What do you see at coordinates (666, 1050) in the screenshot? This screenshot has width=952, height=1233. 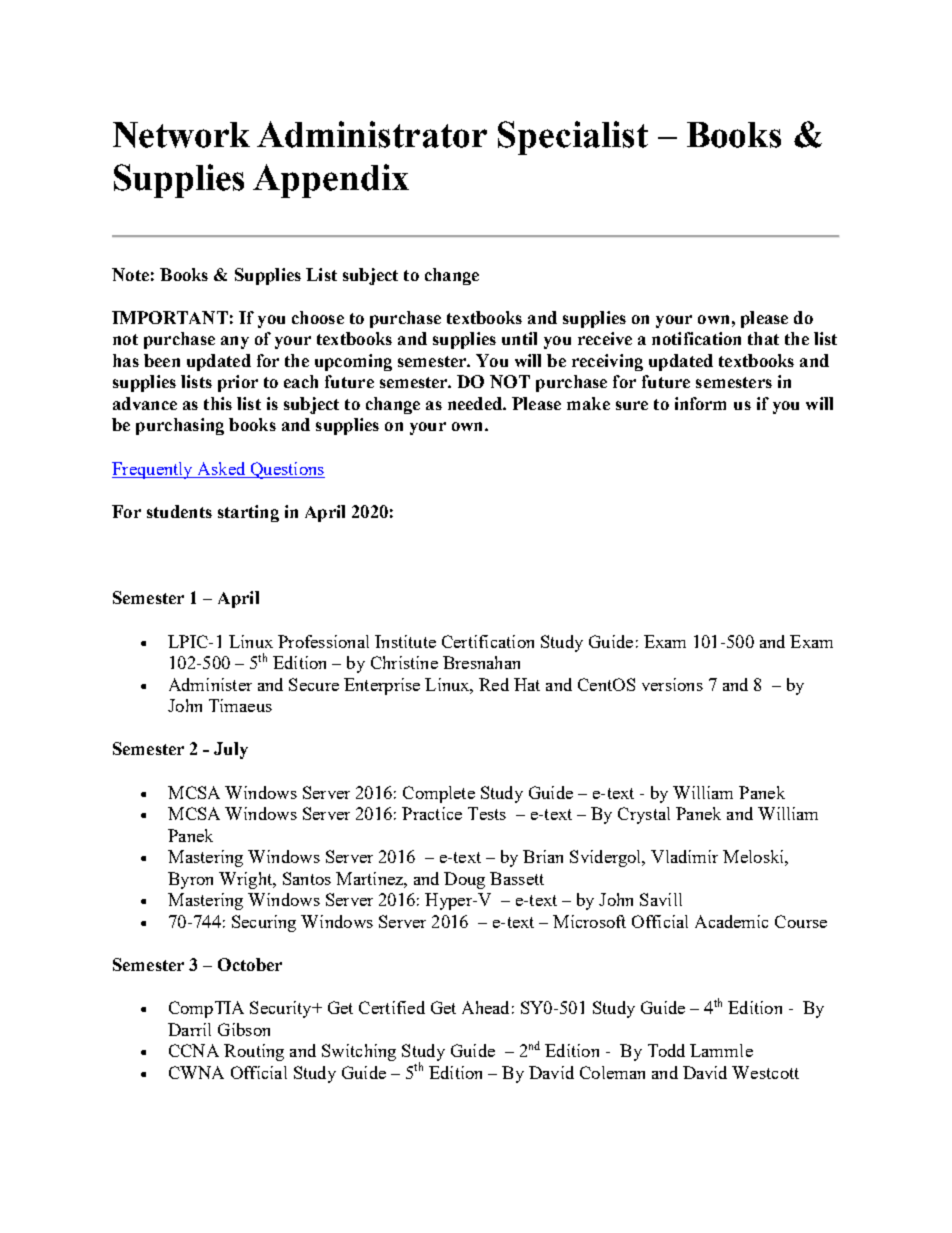 I see `Todd` at bounding box center [666, 1050].
